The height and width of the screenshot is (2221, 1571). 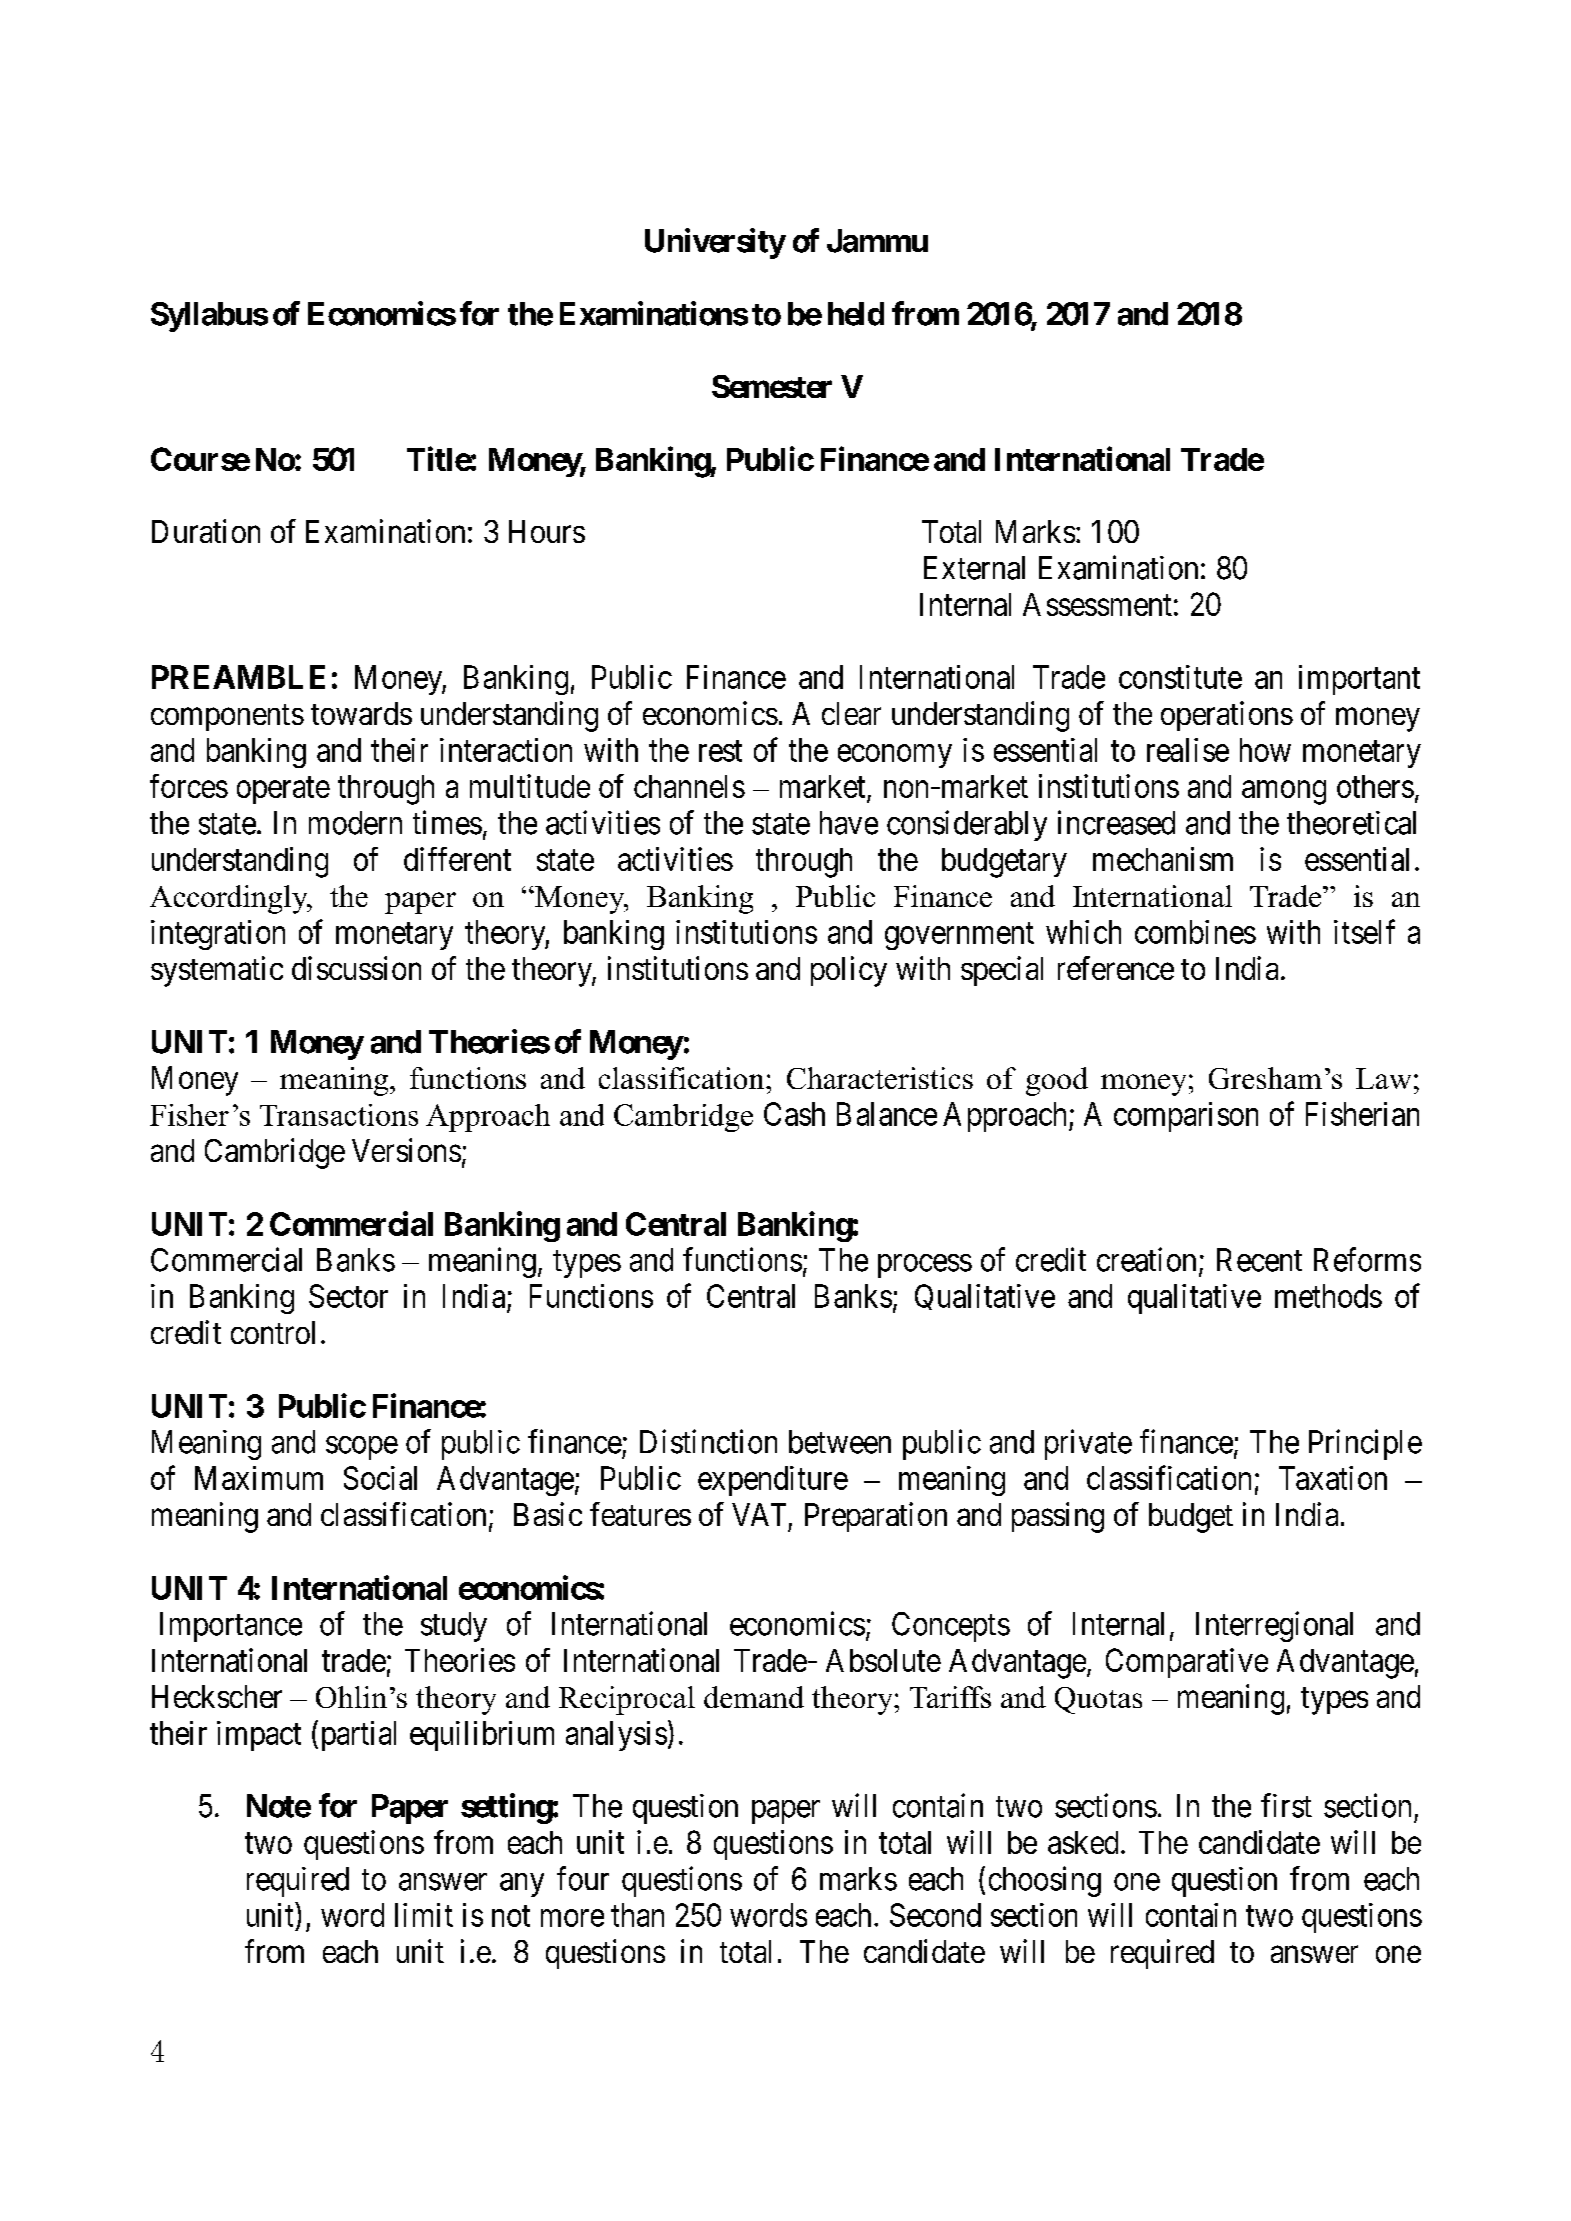 What do you see at coordinates (856, 314) in the screenshot?
I see `held` at bounding box center [856, 314].
